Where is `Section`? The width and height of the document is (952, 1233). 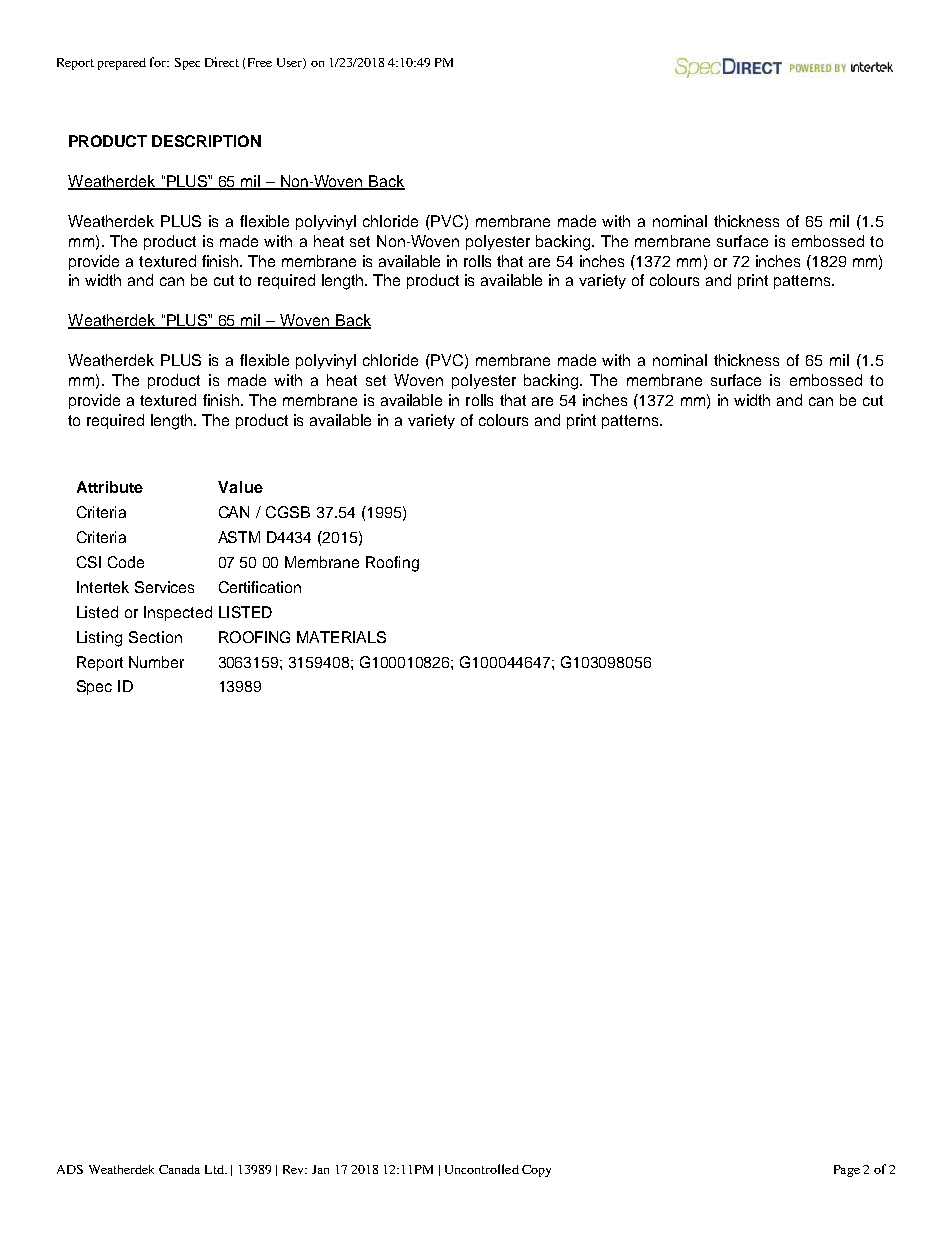
Section is located at coordinates (155, 637).
